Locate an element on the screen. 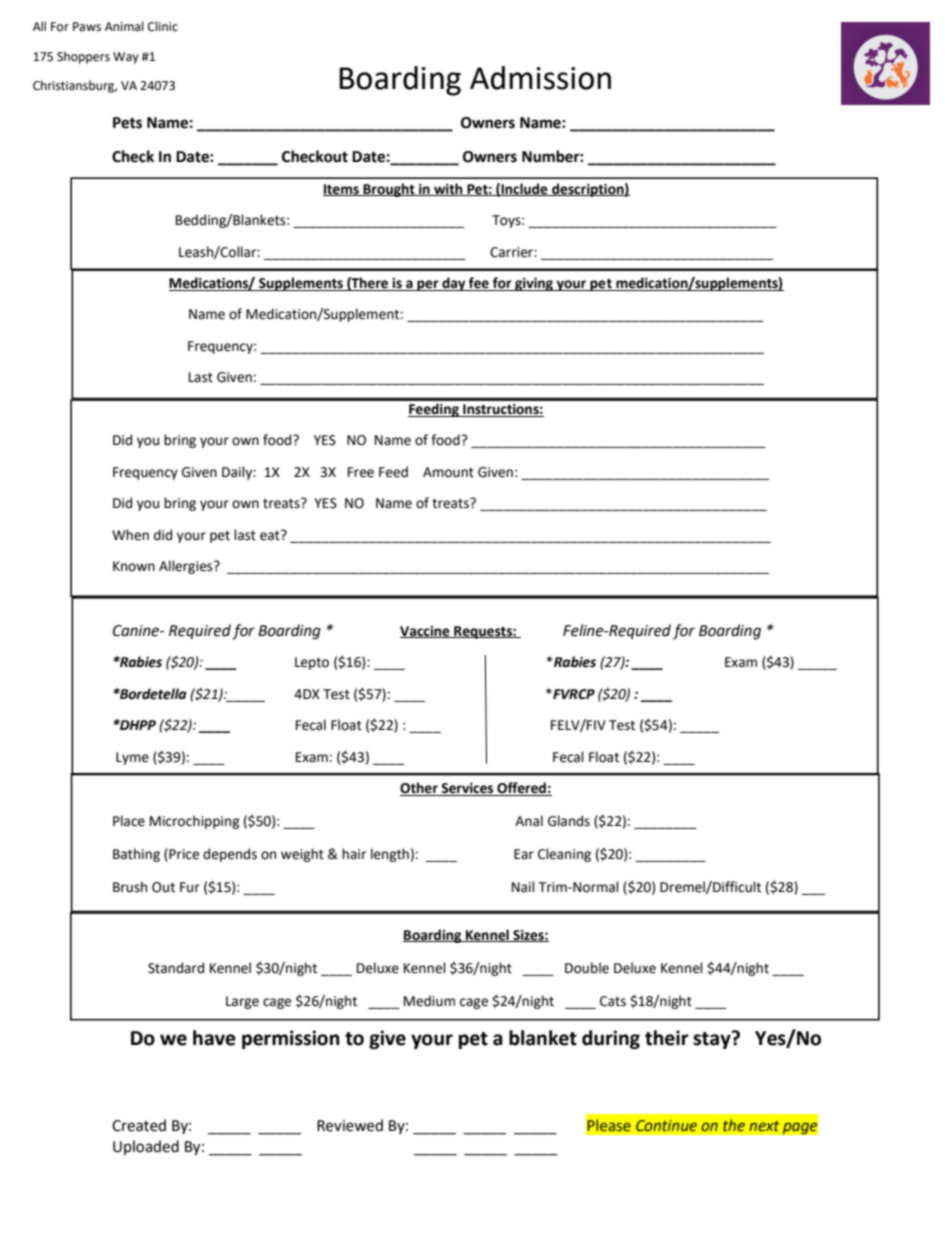 This screenshot has width=952, height=1233. Cleaning is located at coordinates (564, 855).
